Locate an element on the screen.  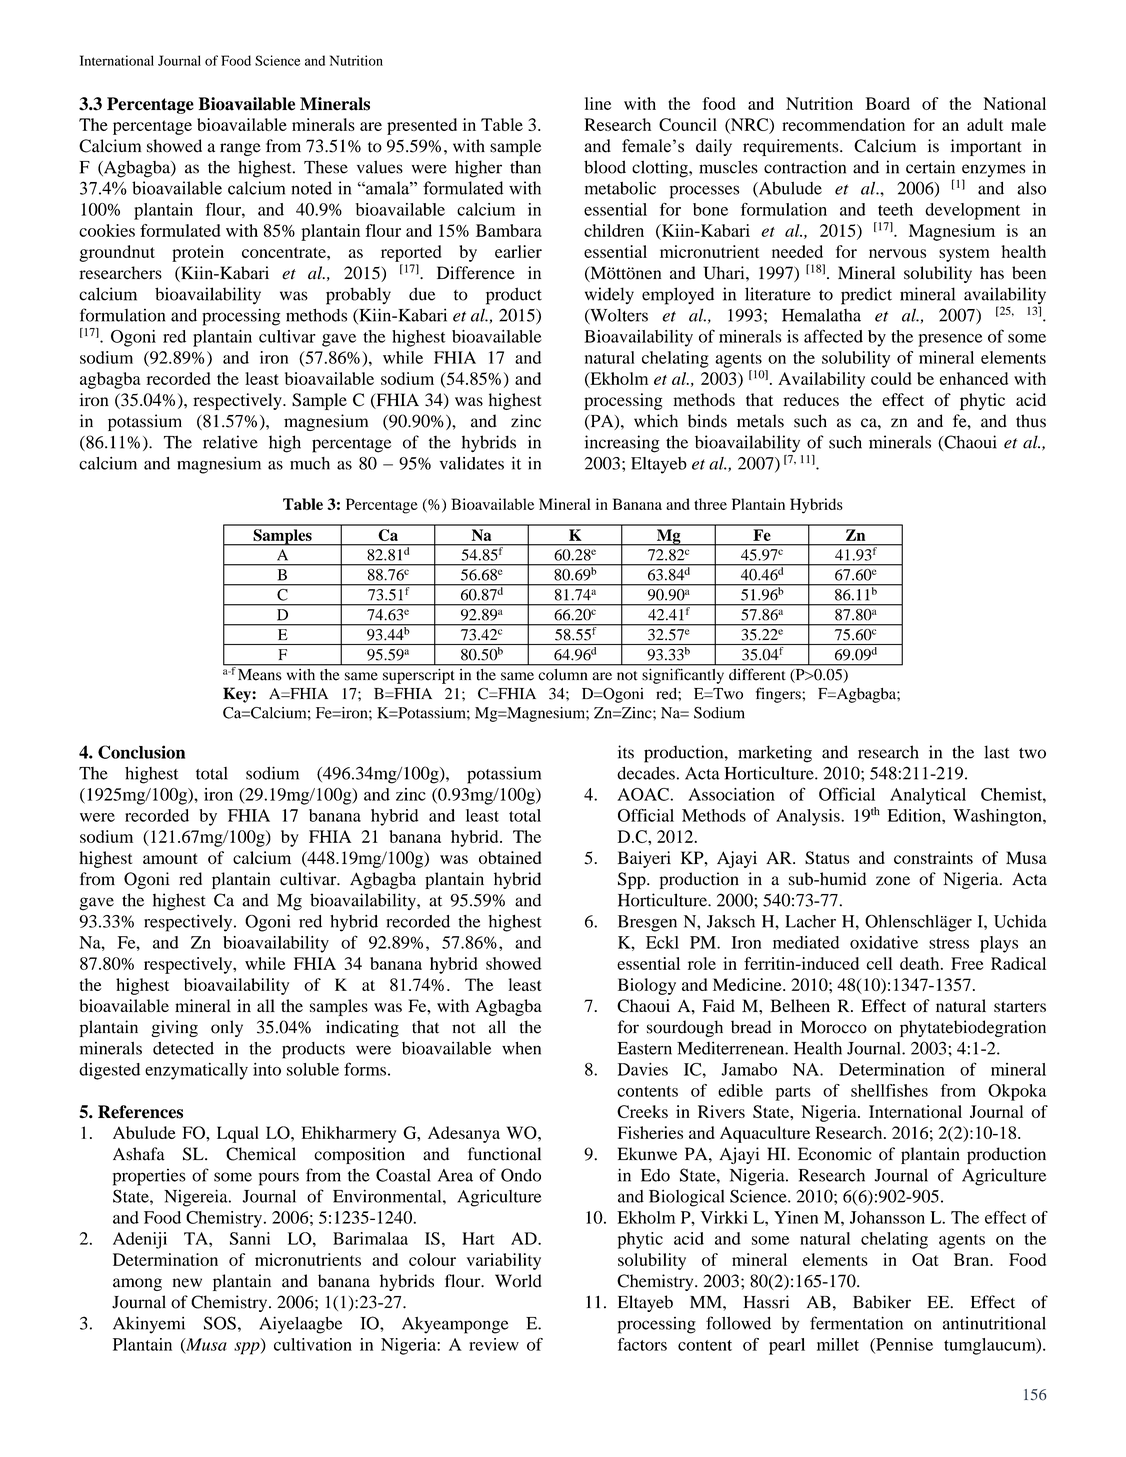
could is located at coordinates (891, 378).
